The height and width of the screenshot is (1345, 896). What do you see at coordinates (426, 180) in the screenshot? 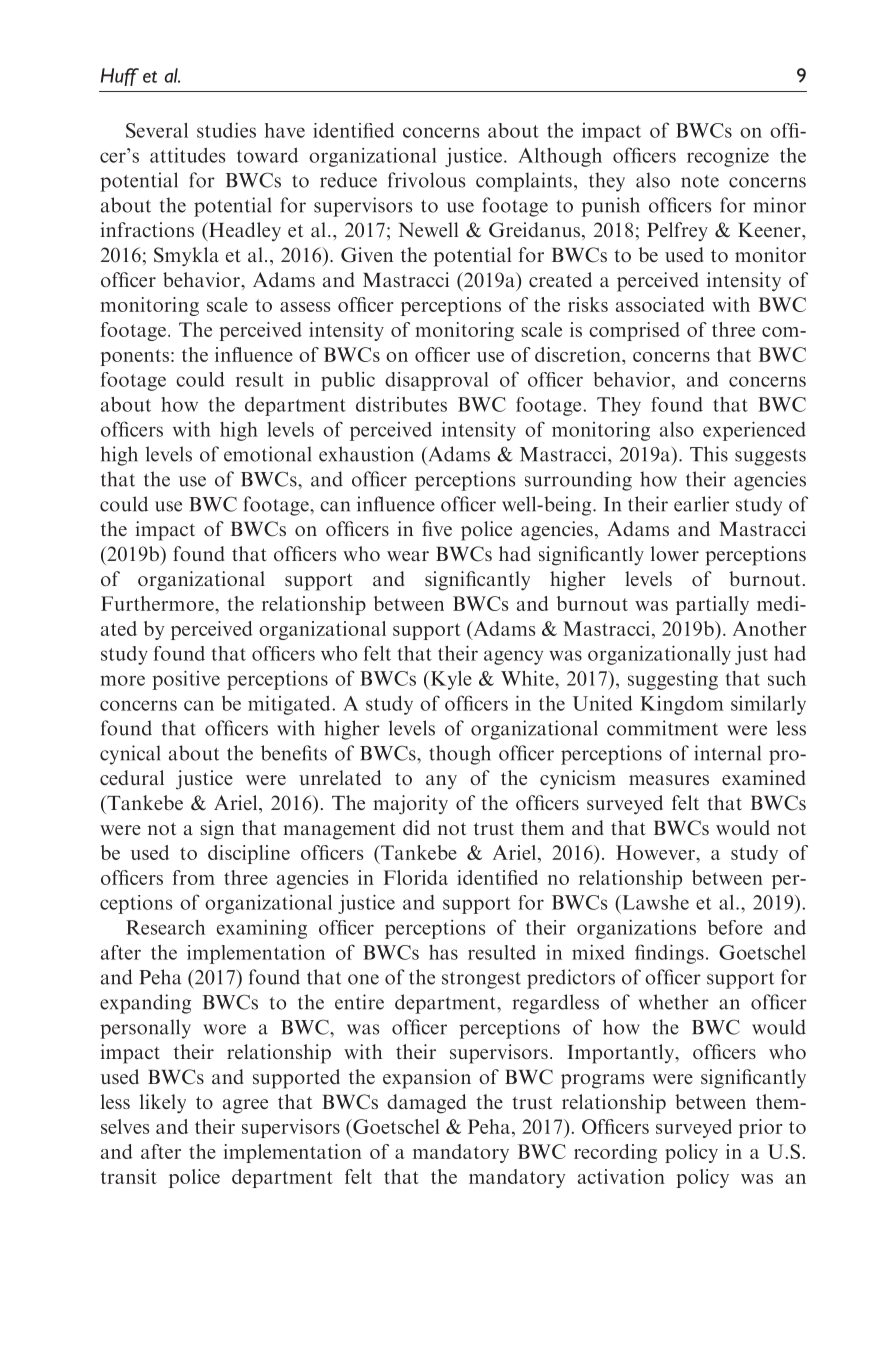
I see `frivolous` at bounding box center [426, 180].
